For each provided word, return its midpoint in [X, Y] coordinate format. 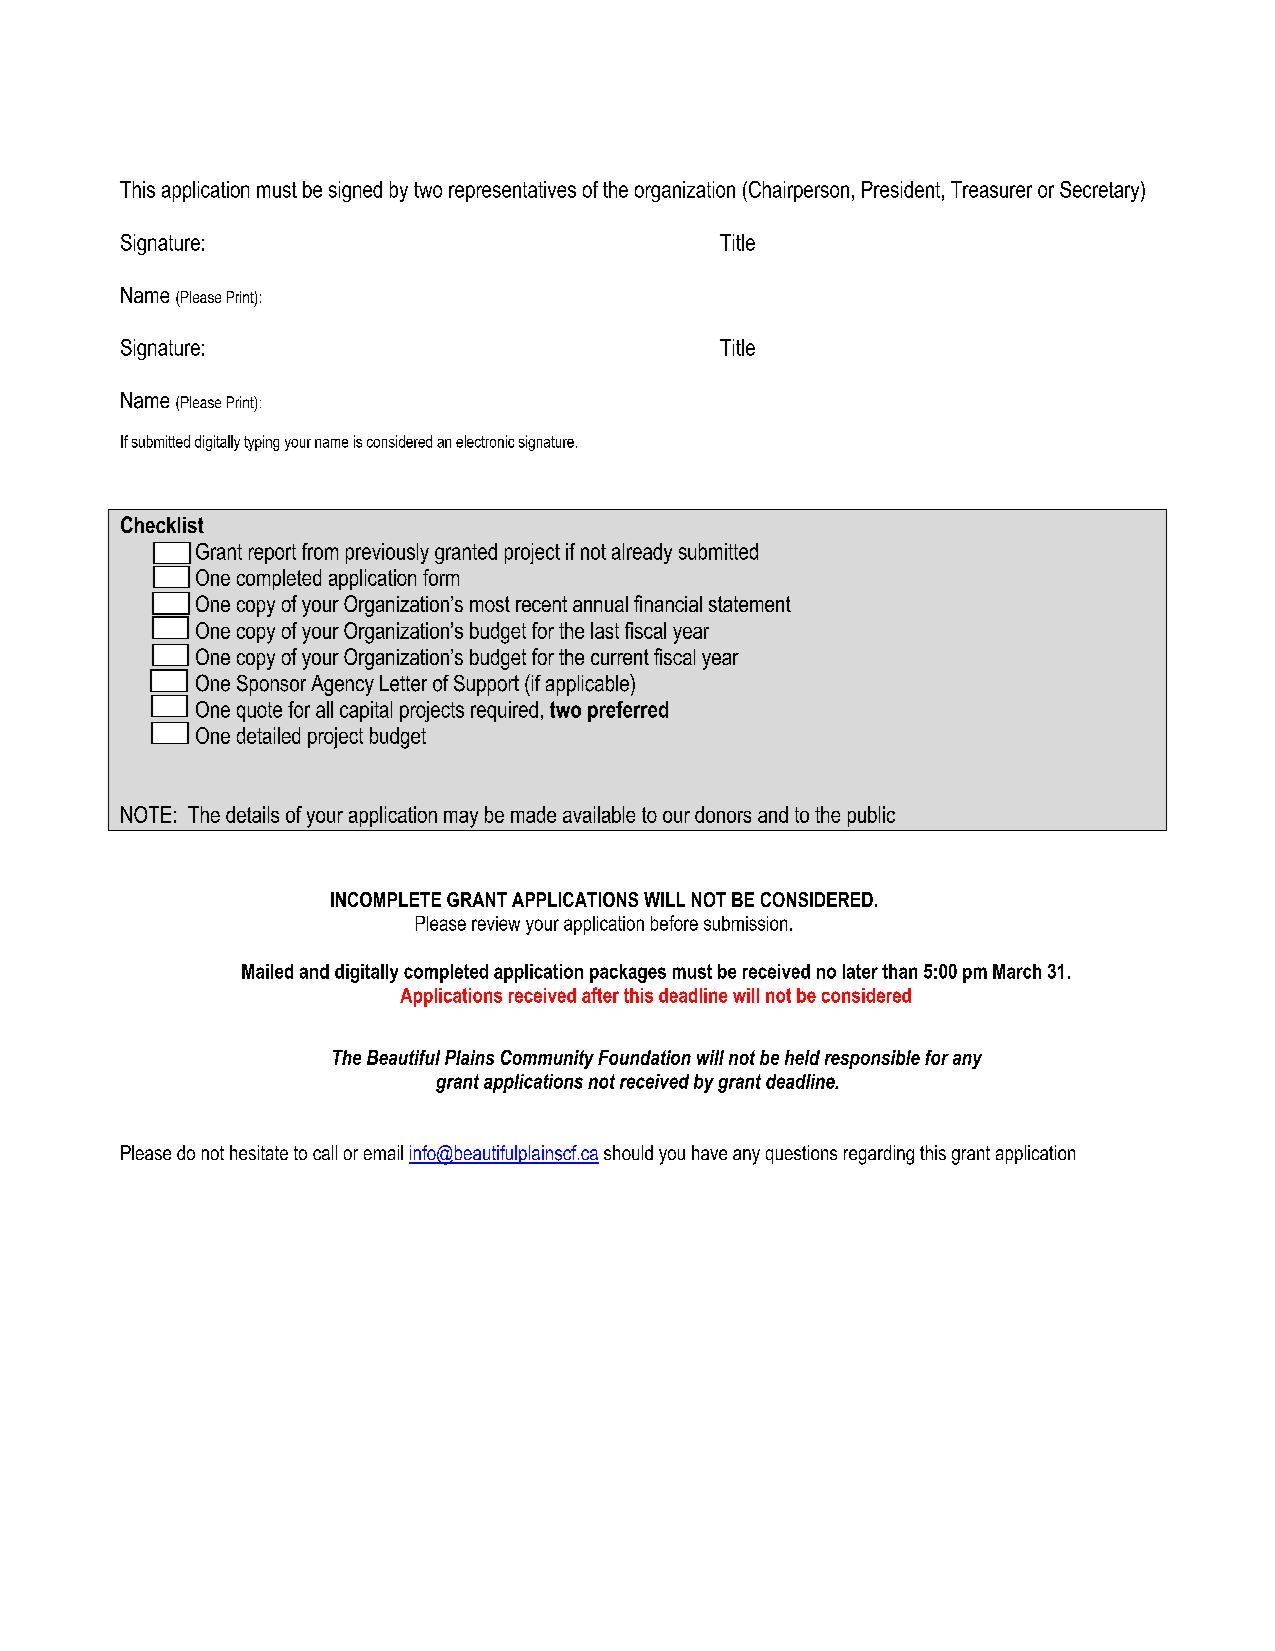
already [642, 553]
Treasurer [991, 189]
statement [750, 604]
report [272, 554]
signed [355, 191]
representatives [512, 191]
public [871, 816]
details [252, 814]
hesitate [259, 1152]
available [599, 814]
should [628, 1152]
